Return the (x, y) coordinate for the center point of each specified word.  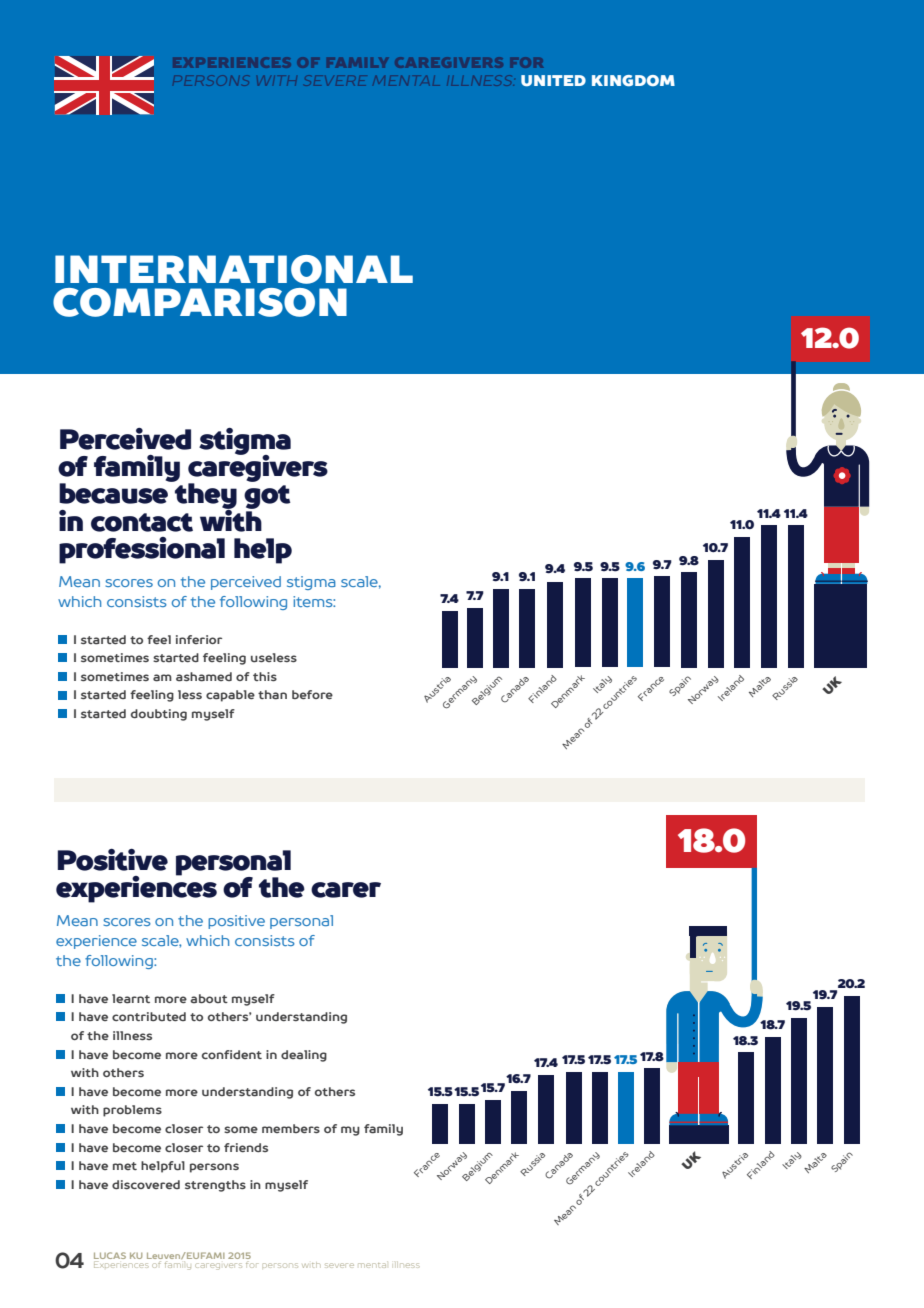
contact (142, 522)
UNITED (553, 80)
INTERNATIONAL (234, 269)
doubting (159, 715)
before (312, 694)
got (267, 498)
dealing (304, 1056)
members (291, 1128)
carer (346, 890)
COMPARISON (200, 302)
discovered (146, 1184)
